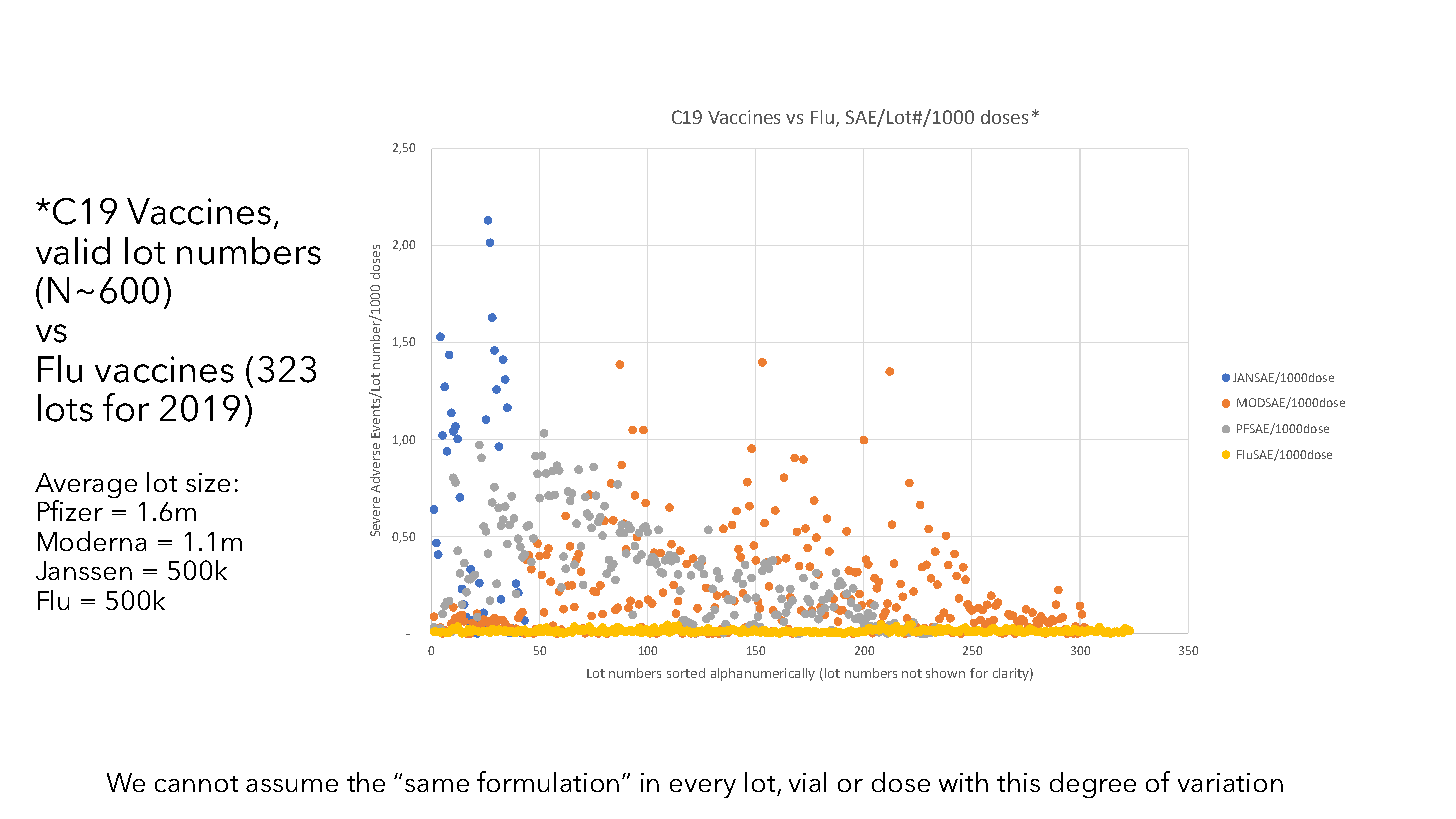 This image has height=819, width=1456. I want to click on lots, so click(65, 408).
